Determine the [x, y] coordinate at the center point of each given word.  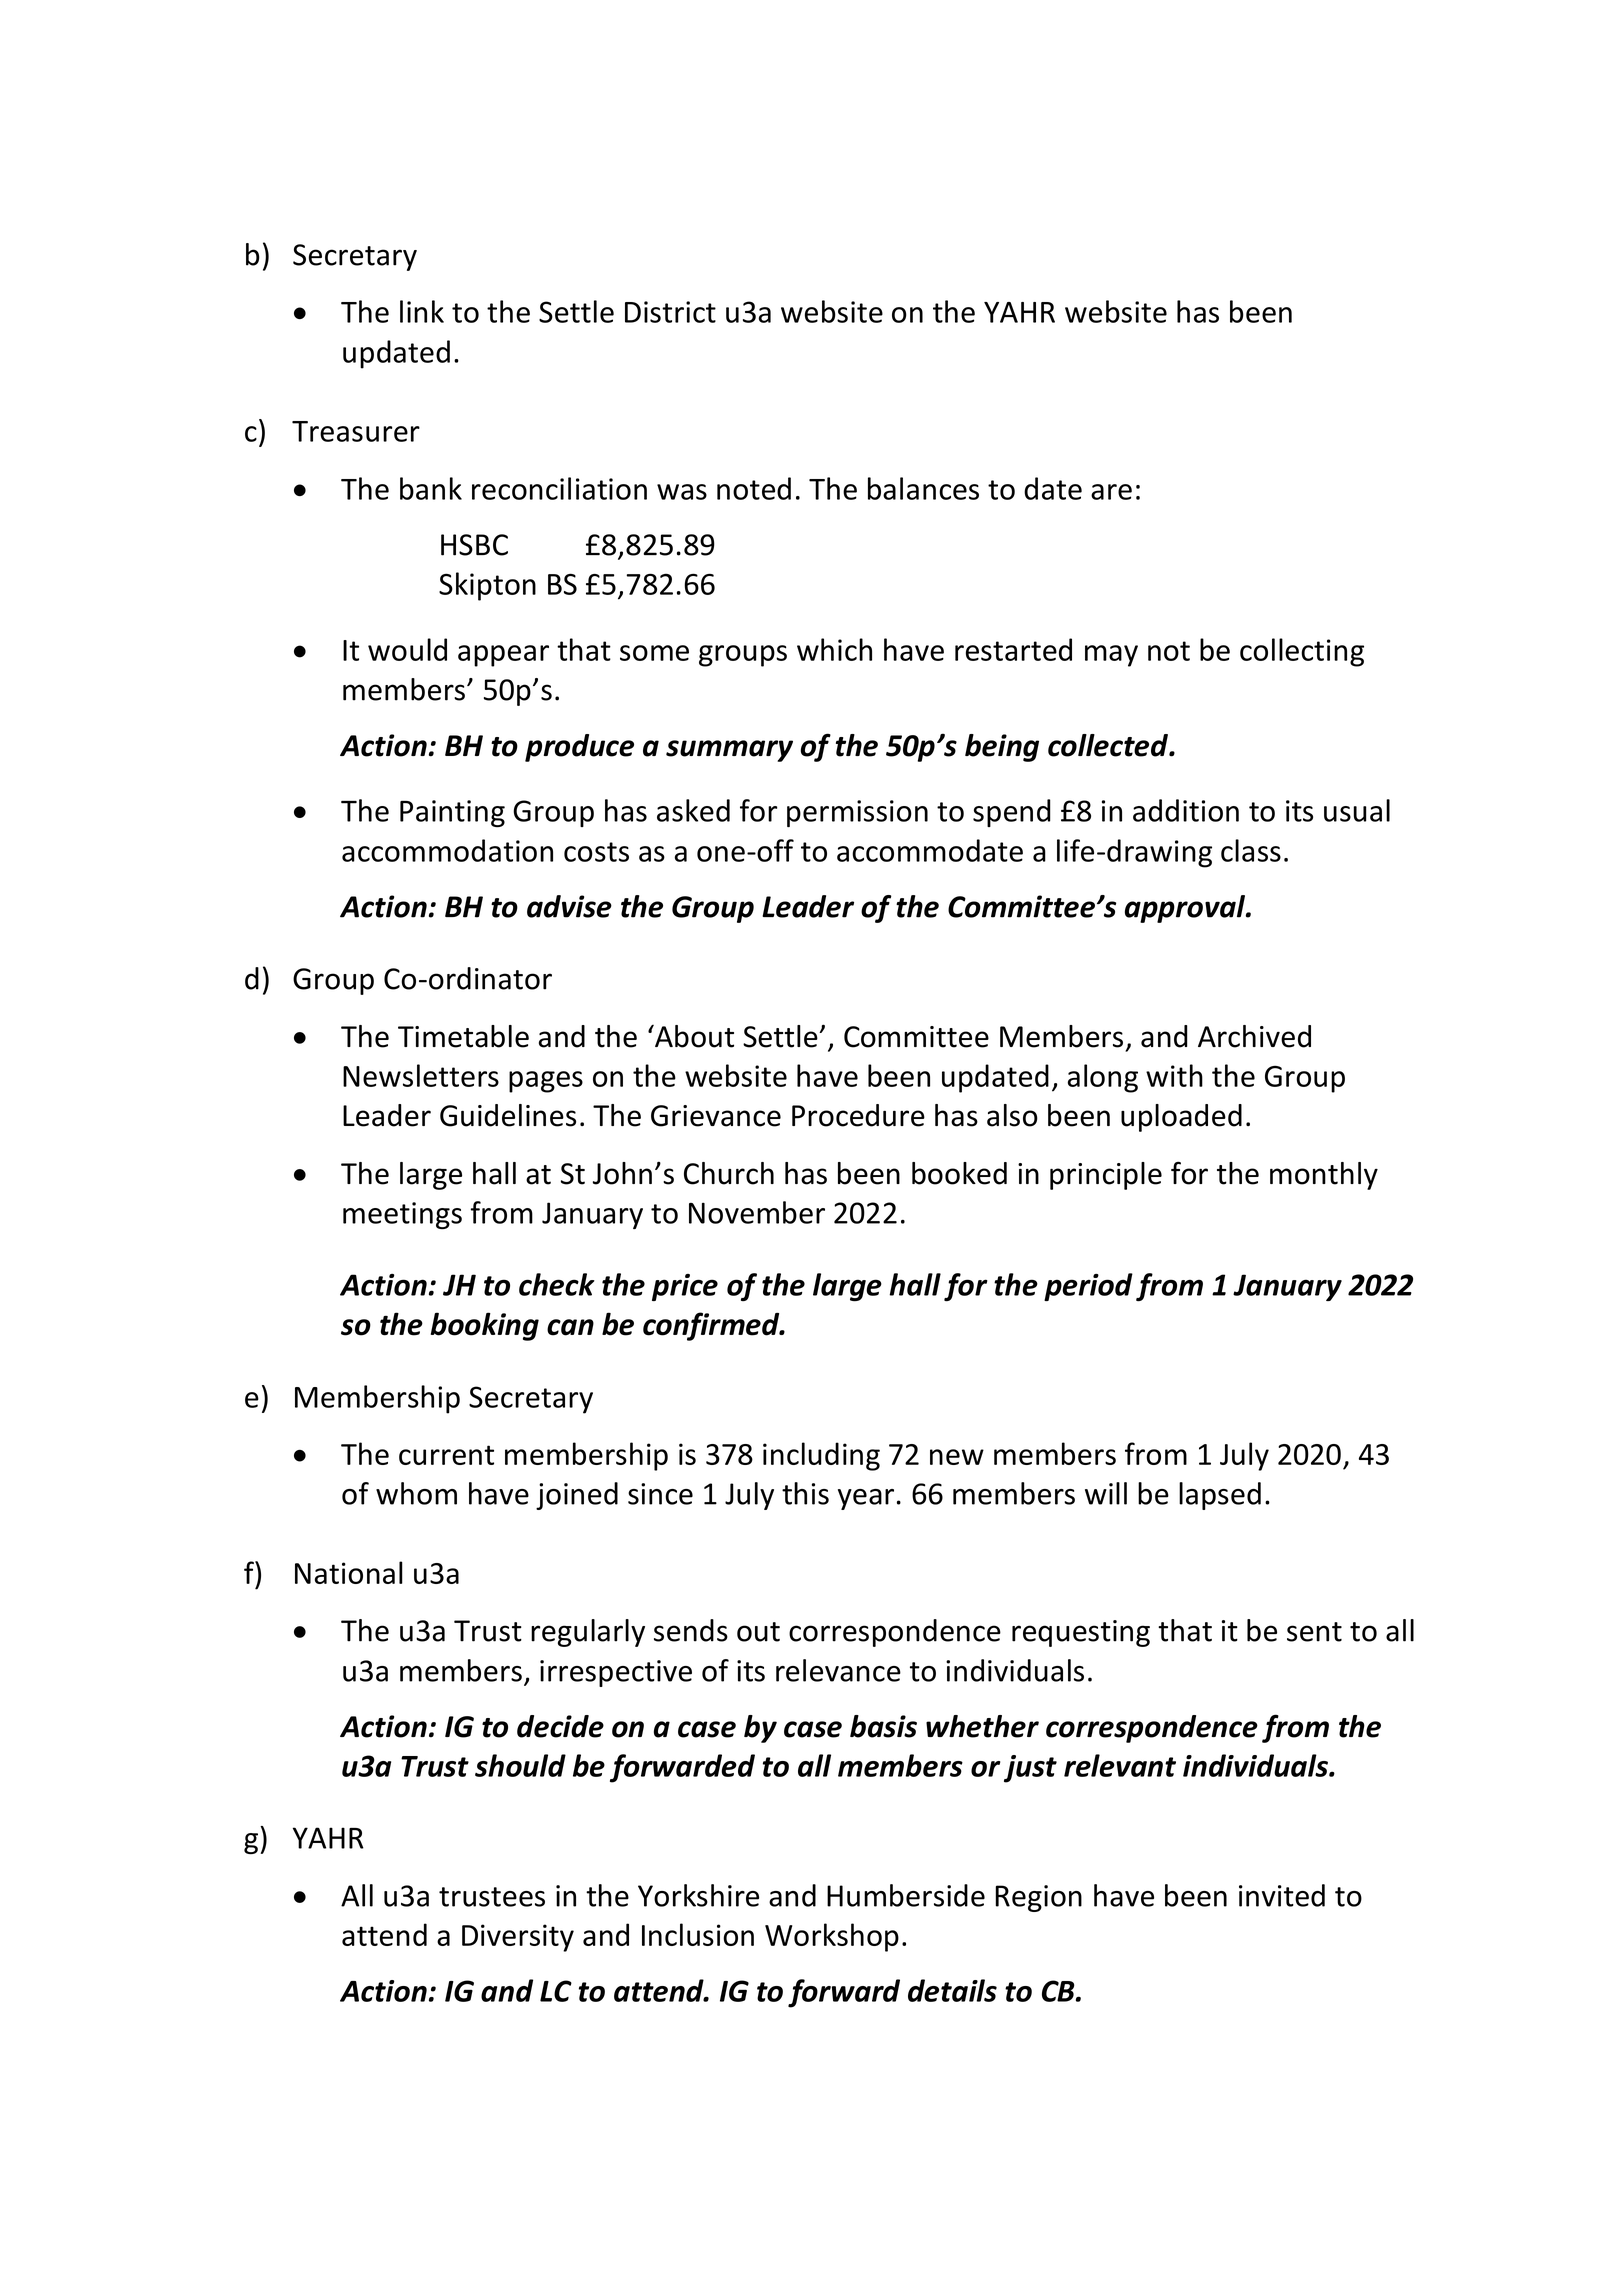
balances [923, 488]
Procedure [858, 1115]
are [1111, 492]
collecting [1302, 652]
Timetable [463, 1036]
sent [1314, 1632]
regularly [588, 1633]
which [834, 649]
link [422, 311]
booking [485, 1326]
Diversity [518, 1938]
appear [503, 656]
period [1088, 1287]
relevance [838, 1670]
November [757, 1212]
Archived [1254, 1036]
